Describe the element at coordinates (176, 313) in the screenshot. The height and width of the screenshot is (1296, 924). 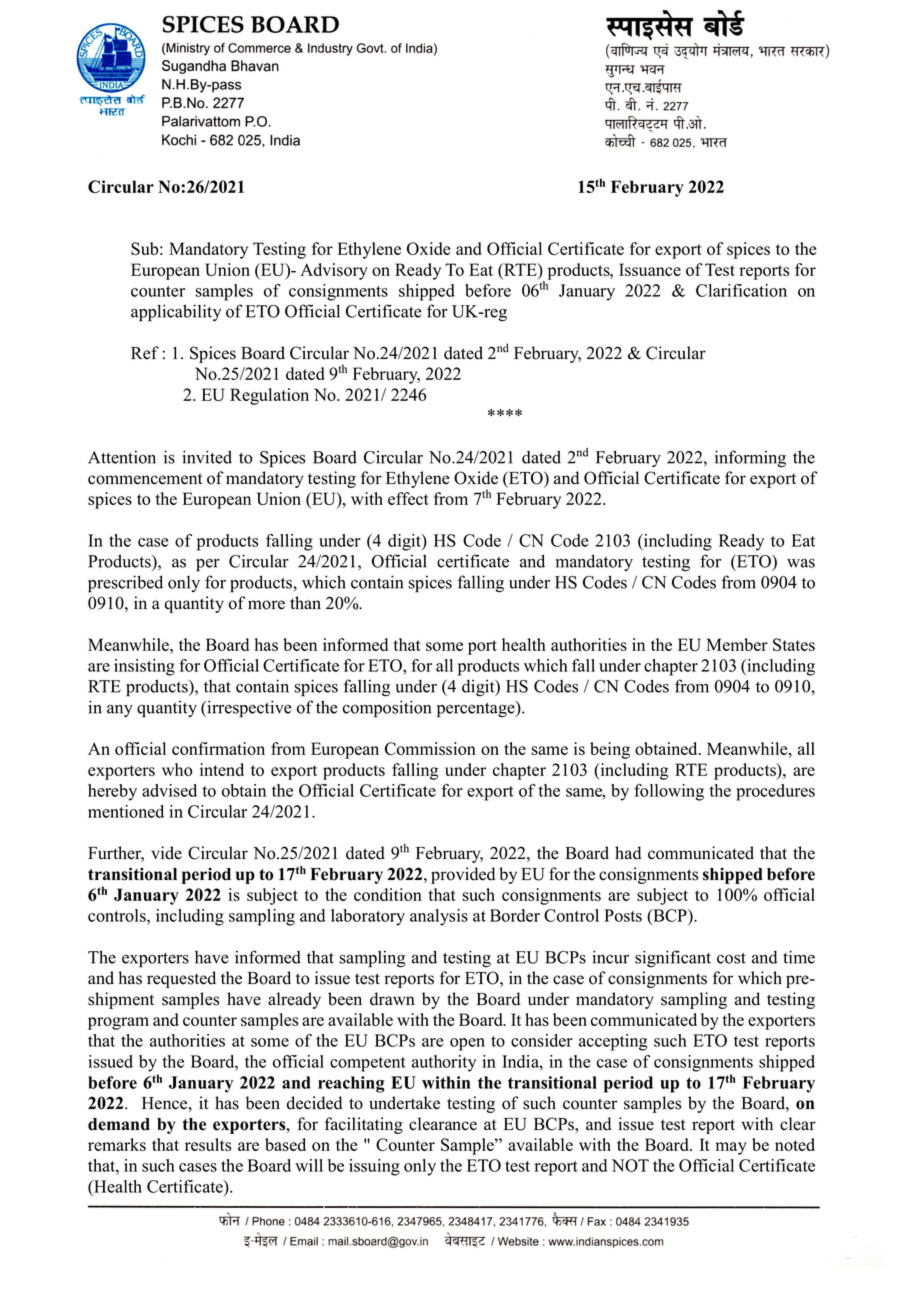
I see `applicability` at that location.
